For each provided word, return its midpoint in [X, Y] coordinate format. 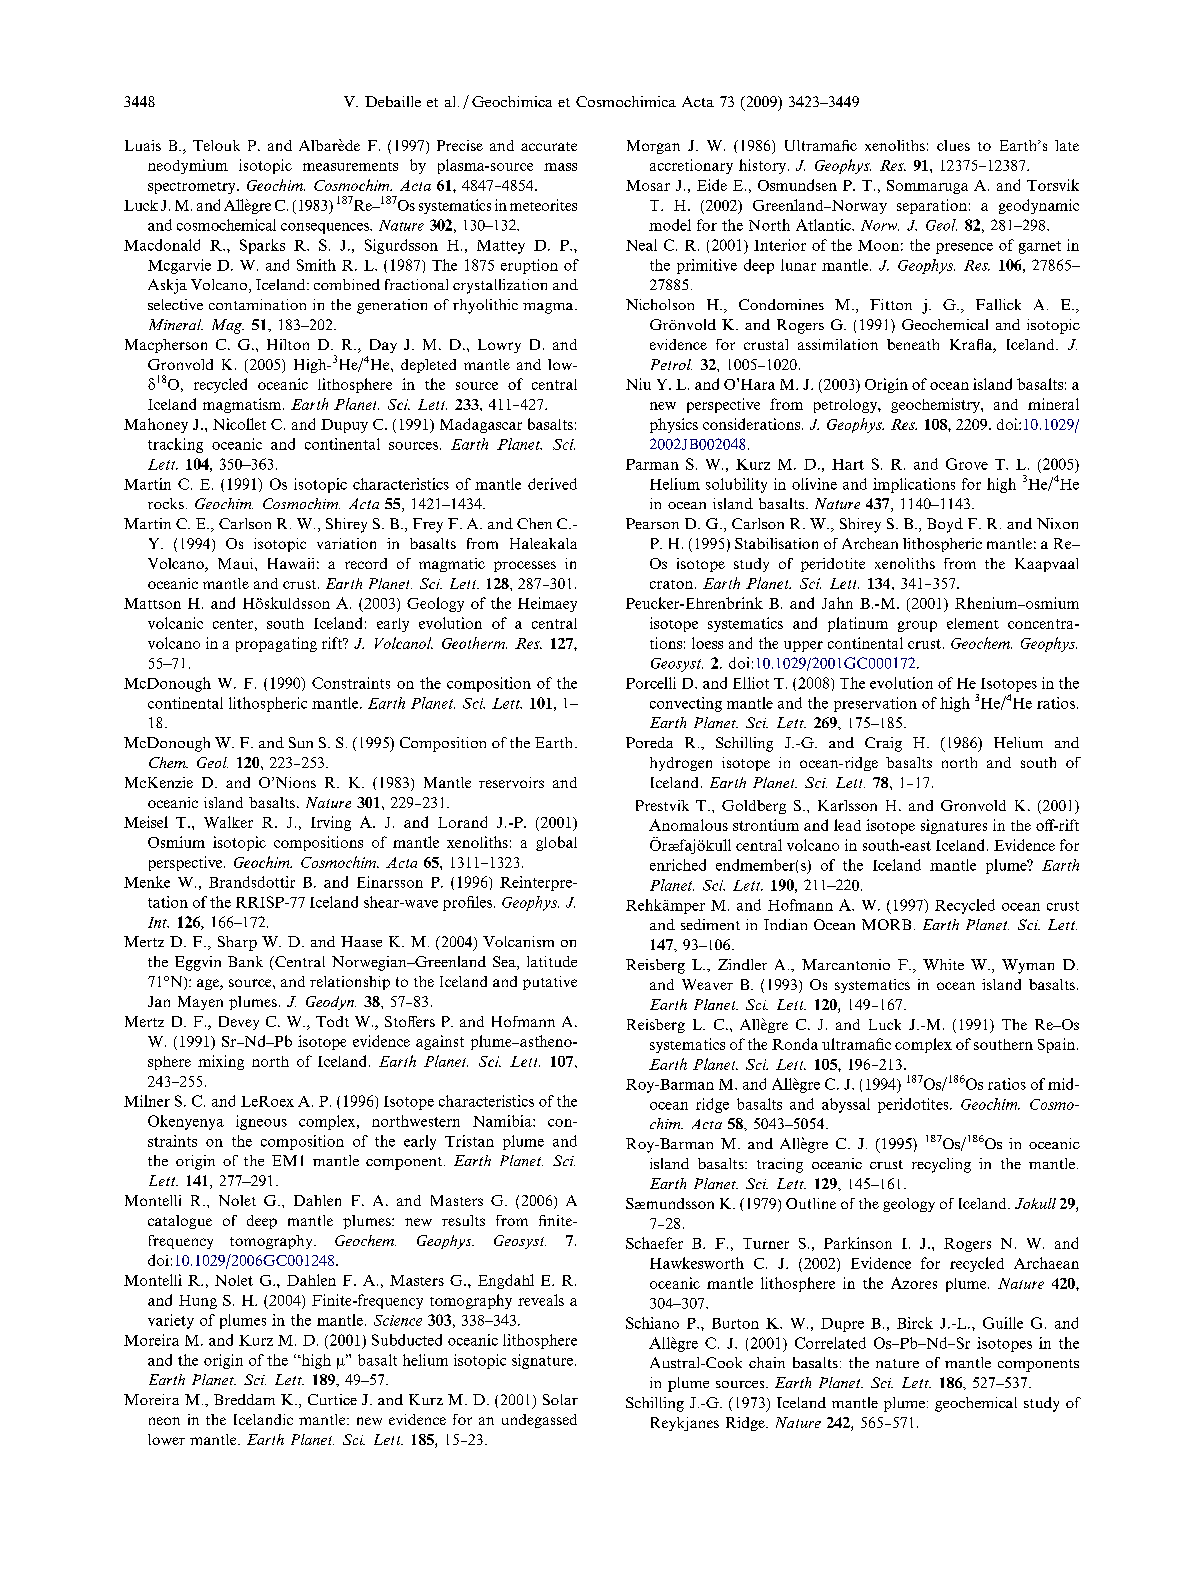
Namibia [503, 1121]
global [556, 843]
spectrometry [193, 188]
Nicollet [239, 424]
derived [552, 484]
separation [932, 206]
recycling [941, 1165]
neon [164, 1421]
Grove [967, 464]
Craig [883, 744]
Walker [228, 822]
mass [560, 167]
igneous [261, 1122]
